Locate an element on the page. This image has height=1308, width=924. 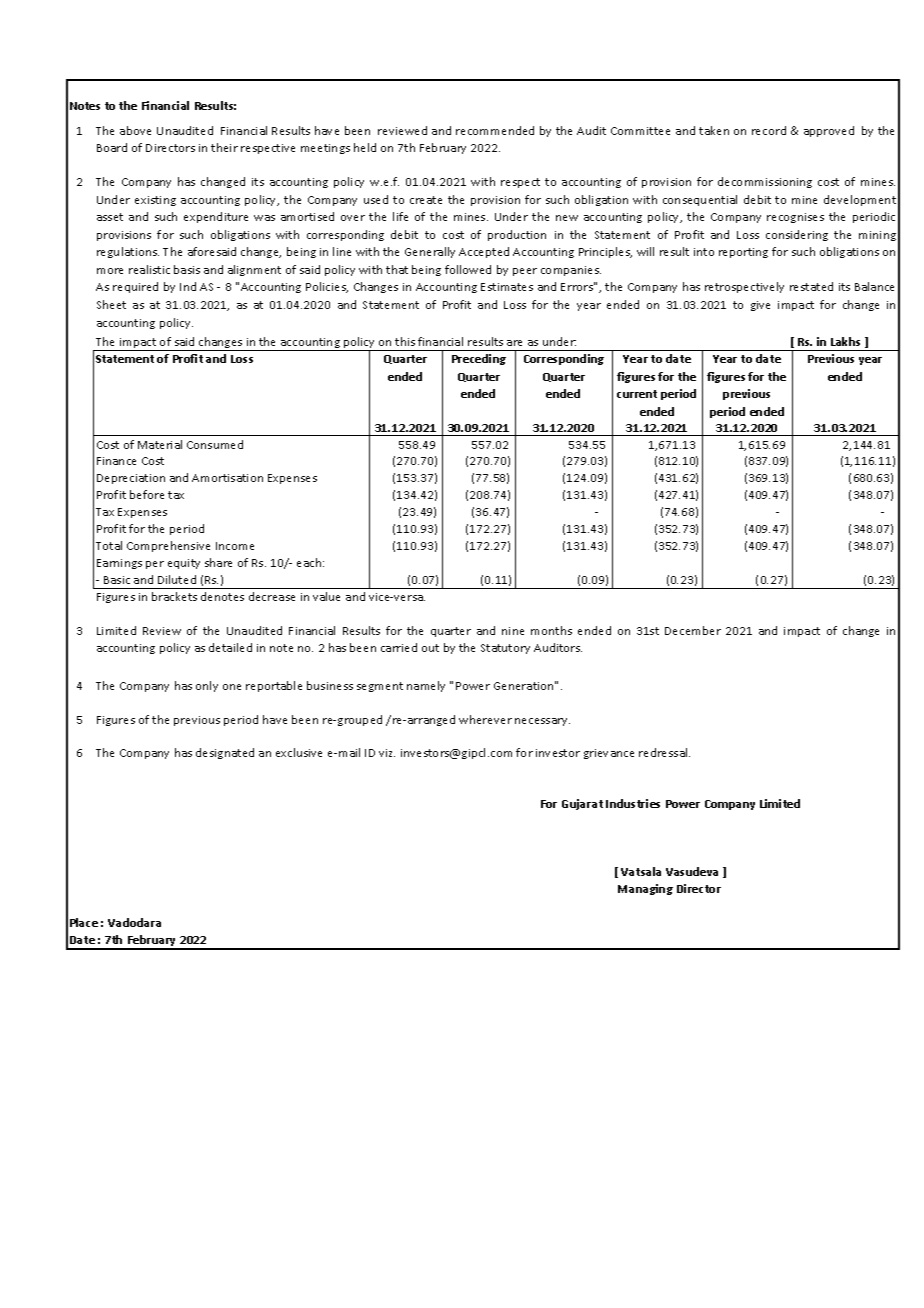
record is located at coordinates (769, 130).
